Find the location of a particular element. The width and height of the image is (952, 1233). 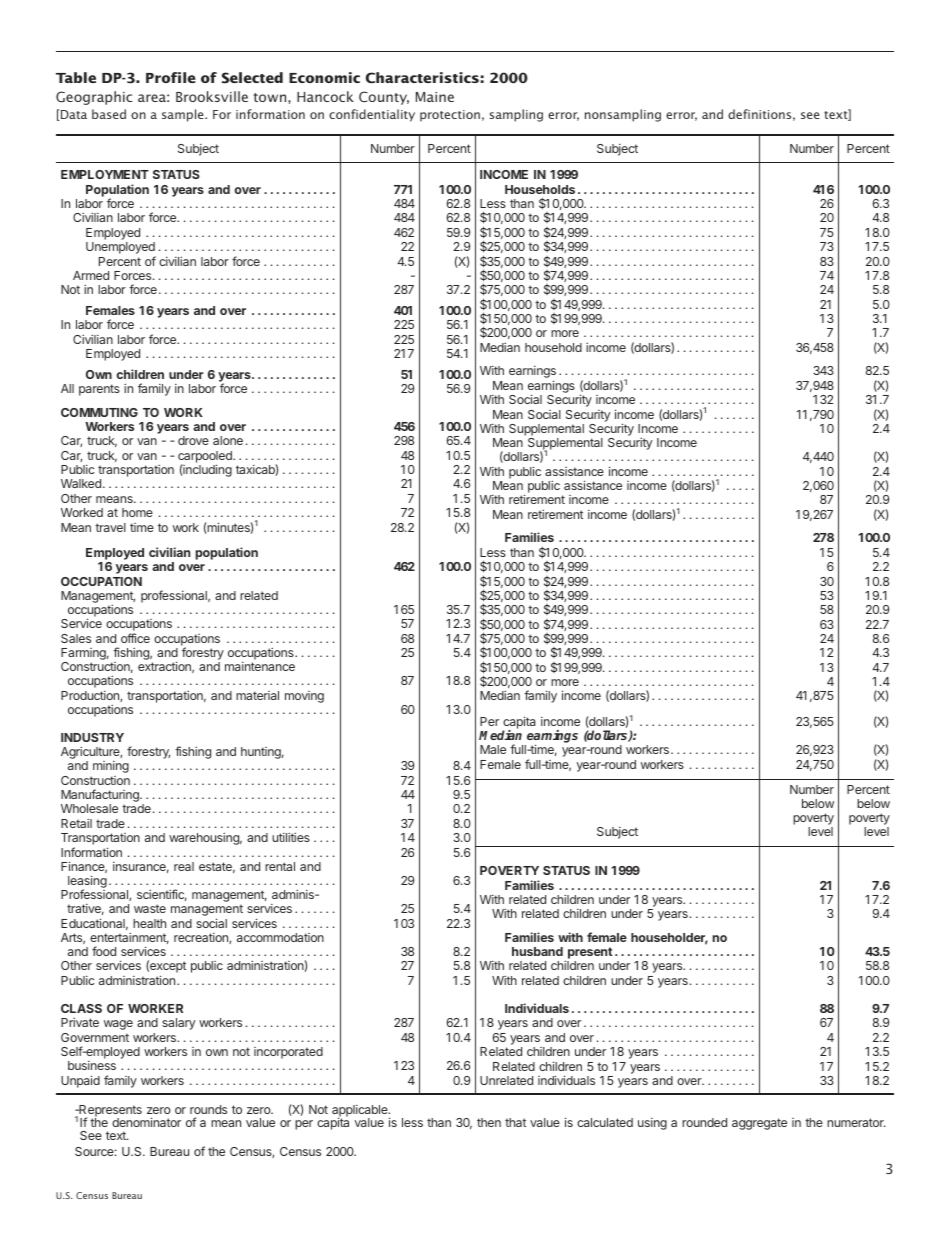

sample is located at coordinates (184, 115).
